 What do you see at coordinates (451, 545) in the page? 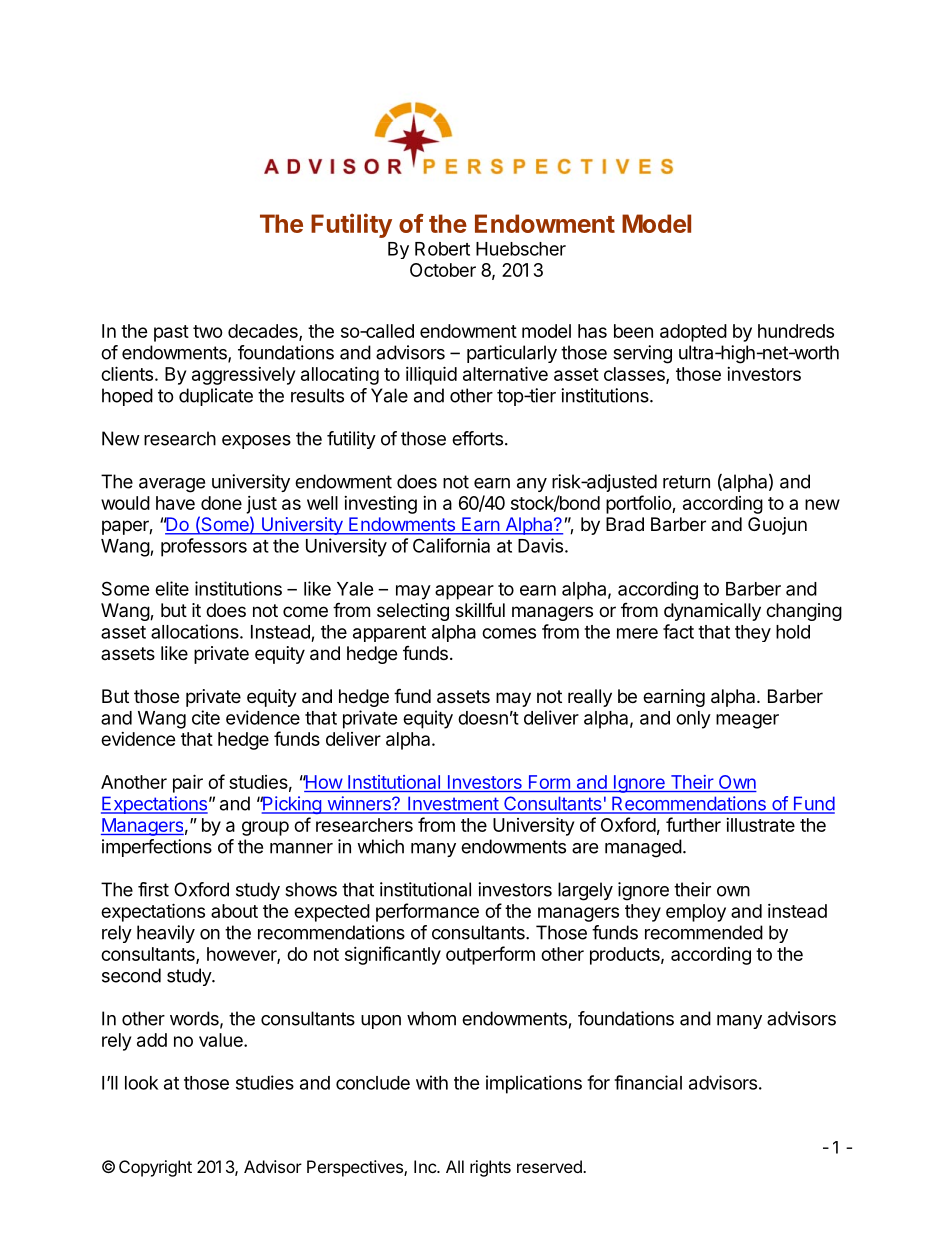
I see `California` at bounding box center [451, 545].
